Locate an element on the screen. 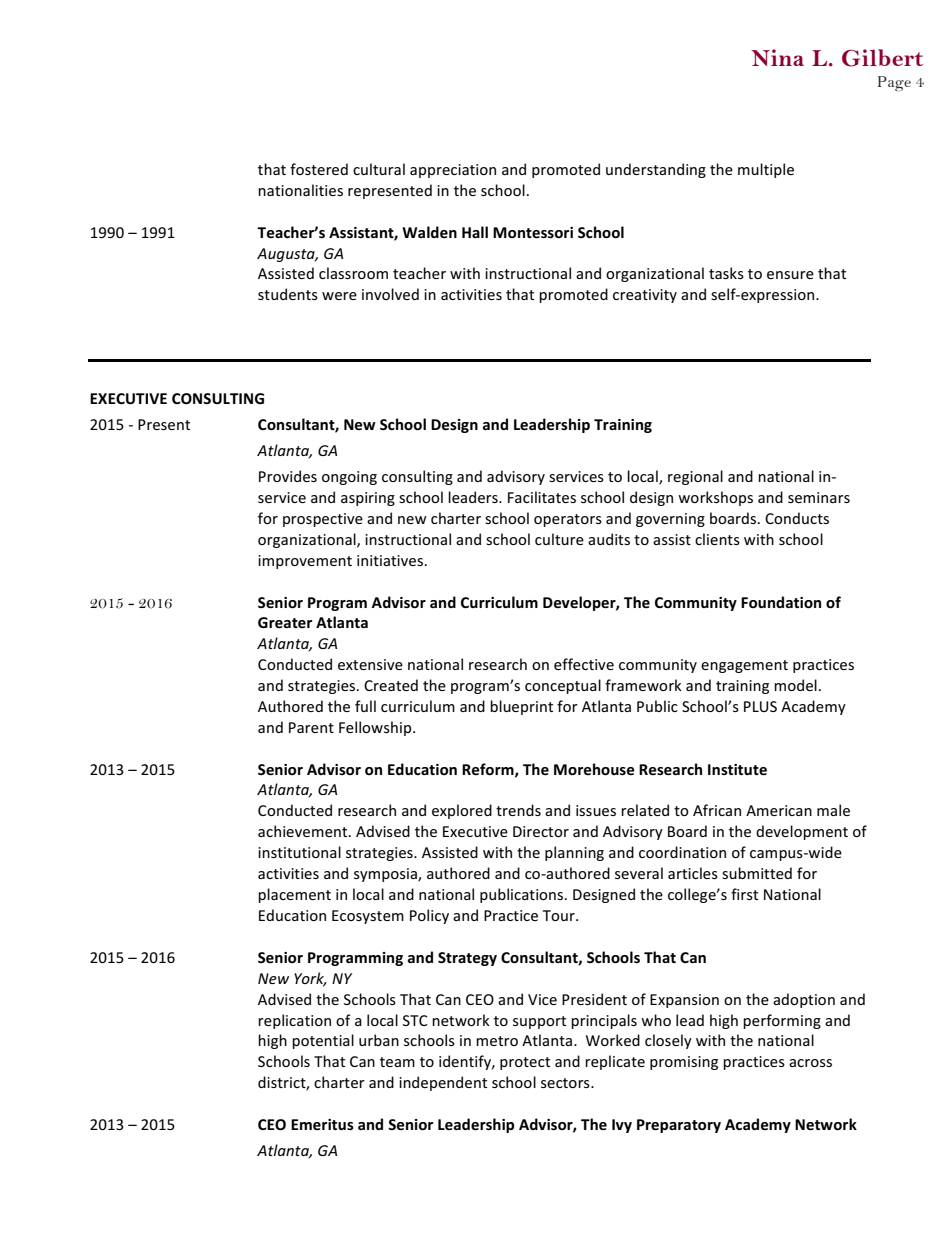  creativity is located at coordinates (645, 296).
